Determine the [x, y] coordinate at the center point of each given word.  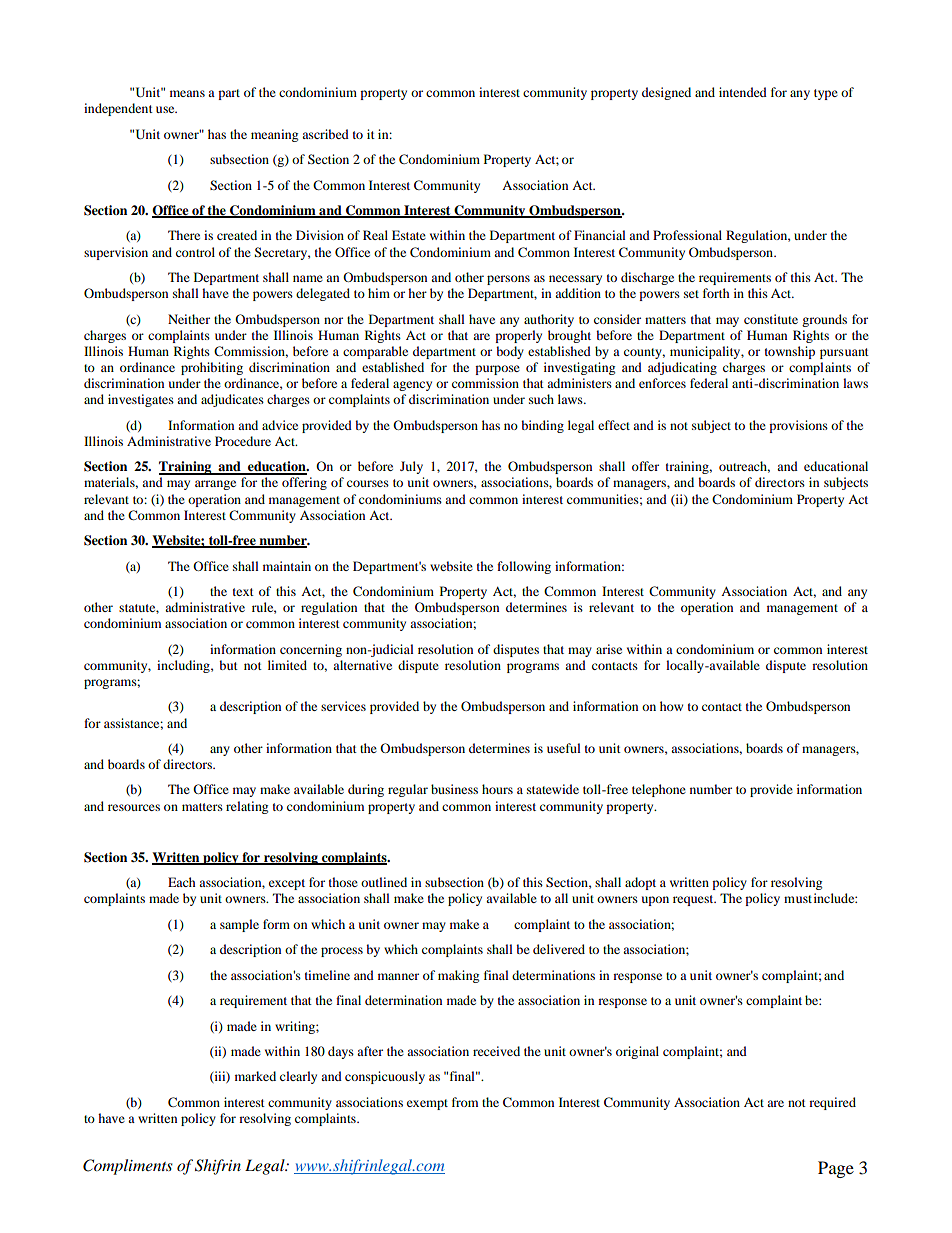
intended [743, 92]
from [465, 1102]
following [524, 567]
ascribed [325, 134]
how [671, 706]
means [187, 93]
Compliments [128, 1167]
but [228, 665]
